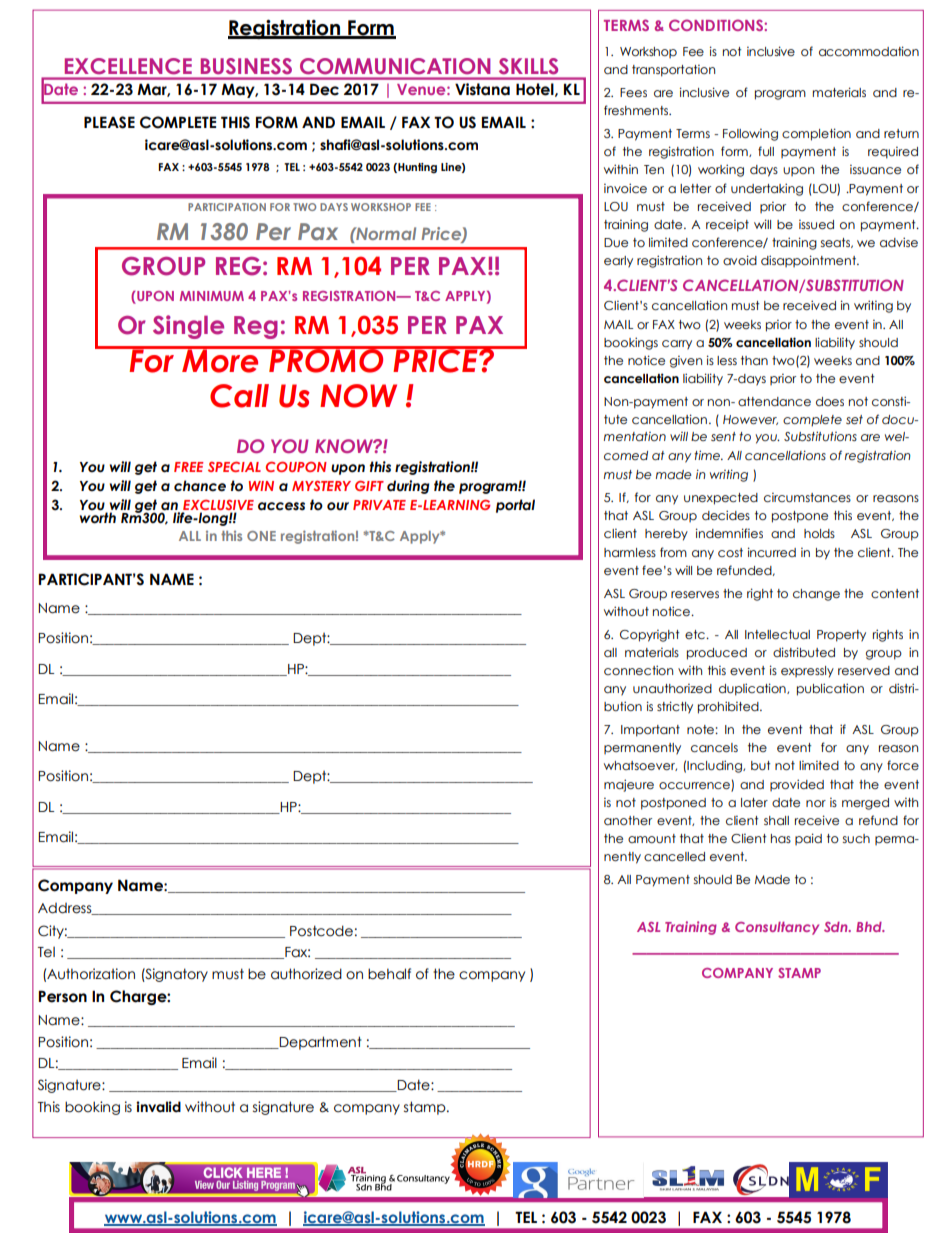 The image size is (952, 1233). Describe the element at coordinates (158, 1107) in the document. I see `invalid` at that location.
